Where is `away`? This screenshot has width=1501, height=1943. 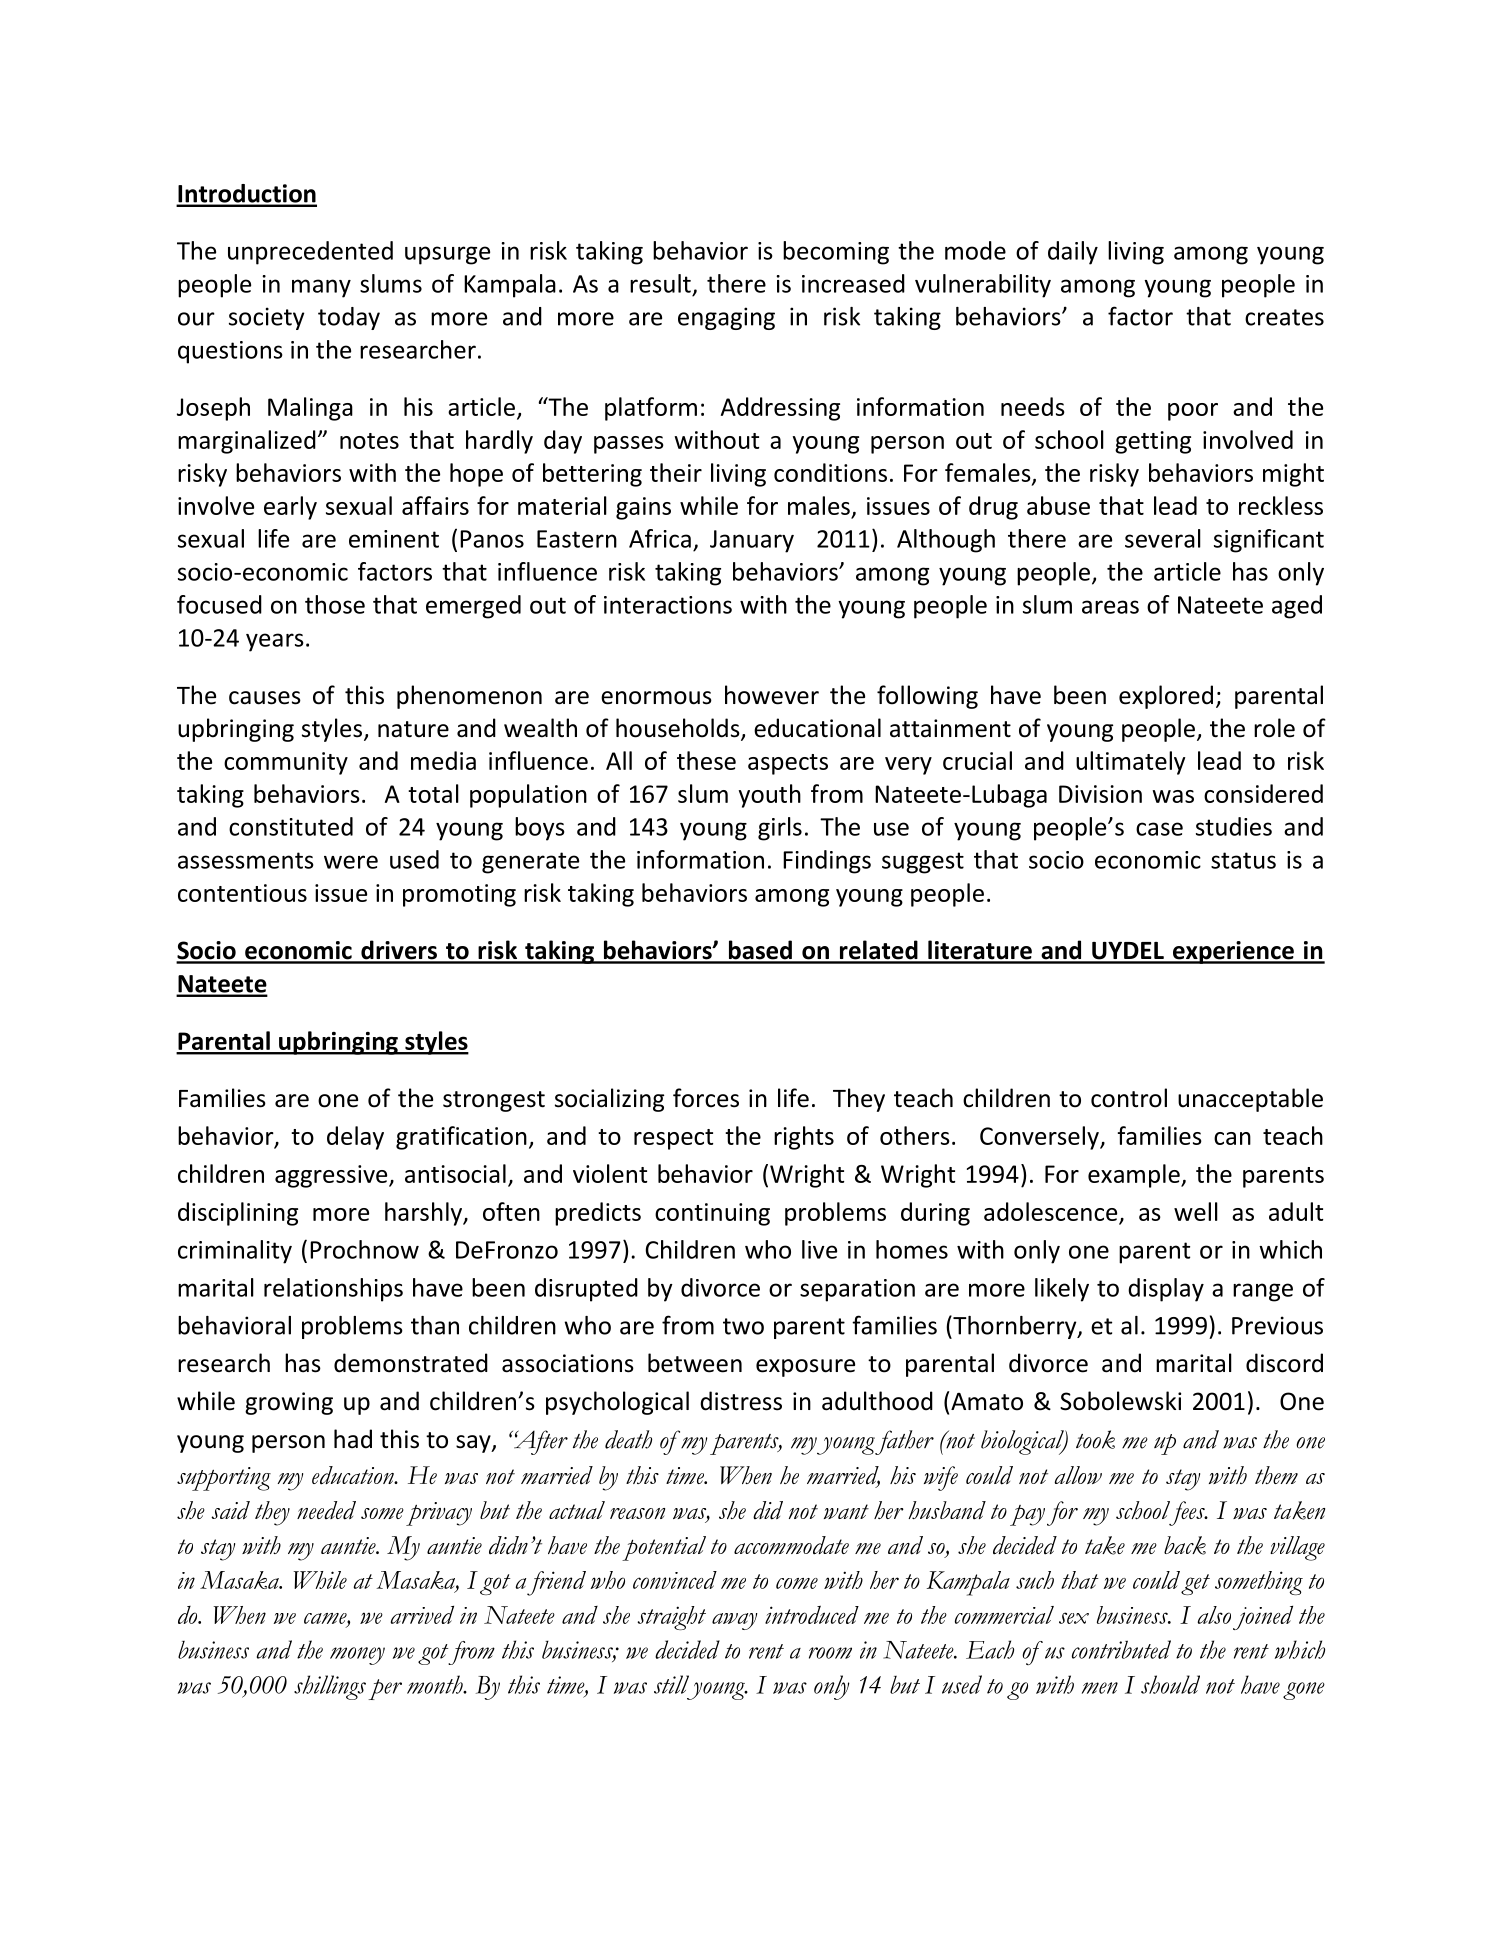
away is located at coordinates (735, 1621).
